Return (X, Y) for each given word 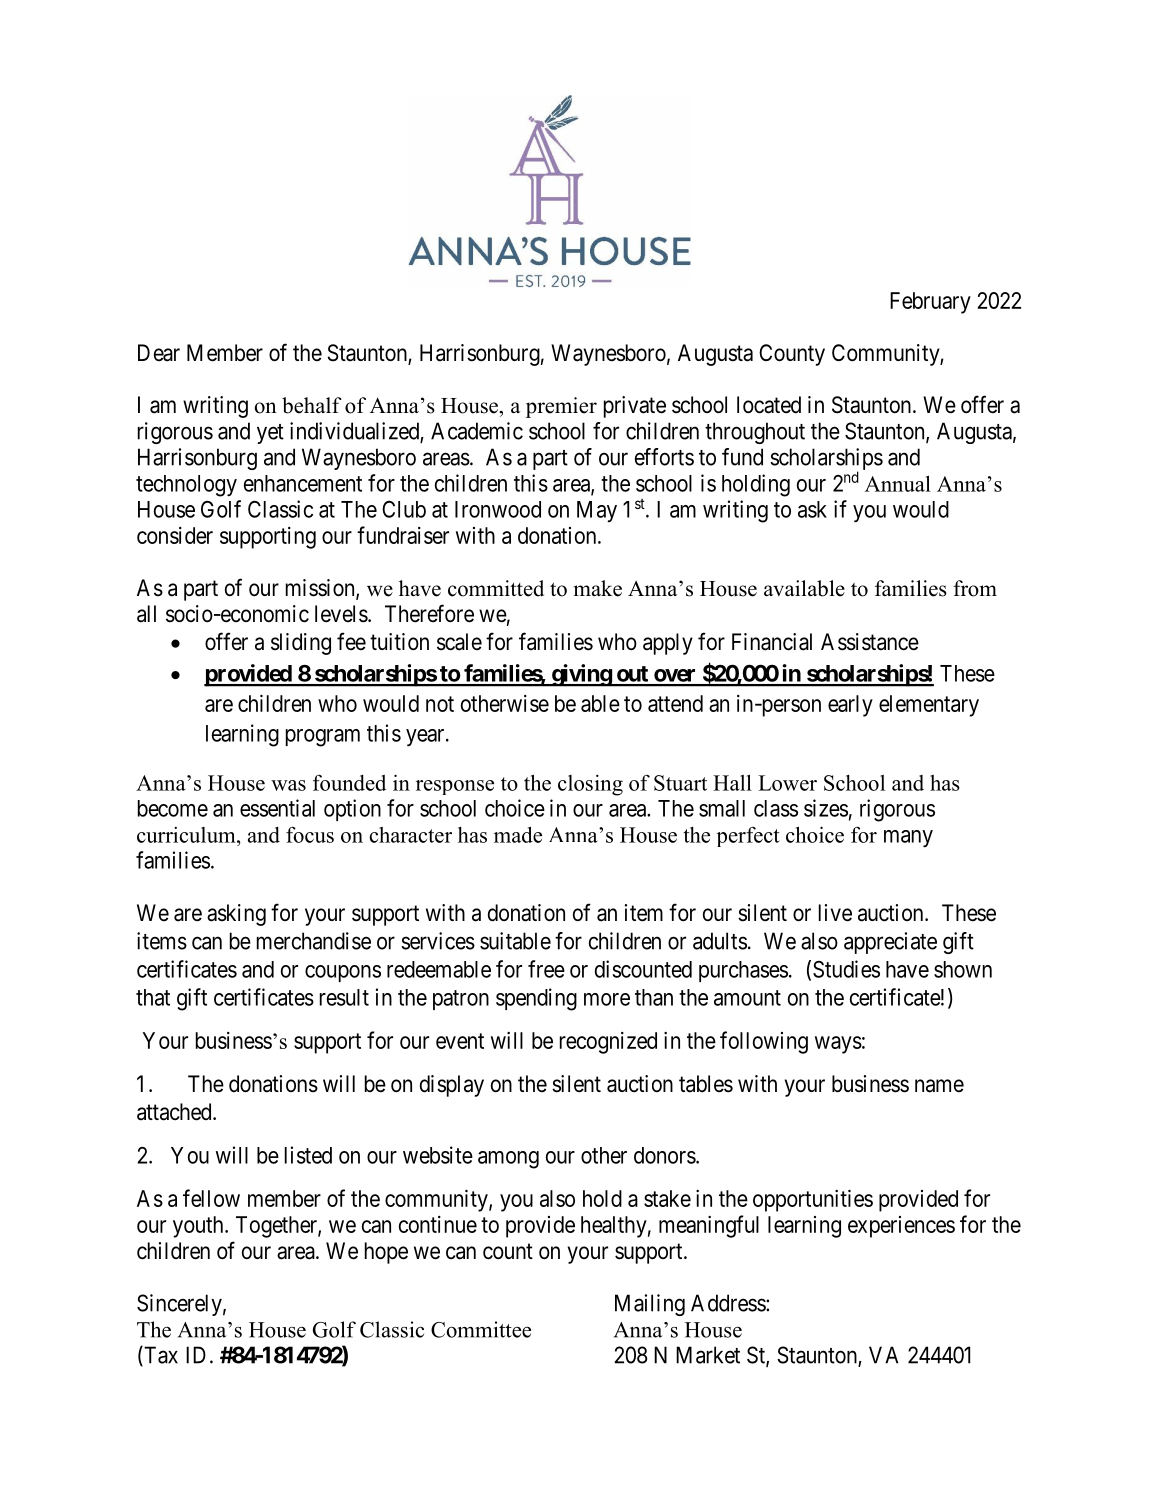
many (908, 838)
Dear (159, 353)
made (518, 834)
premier (561, 407)
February (930, 303)
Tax (160, 1356)
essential (277, 808)
